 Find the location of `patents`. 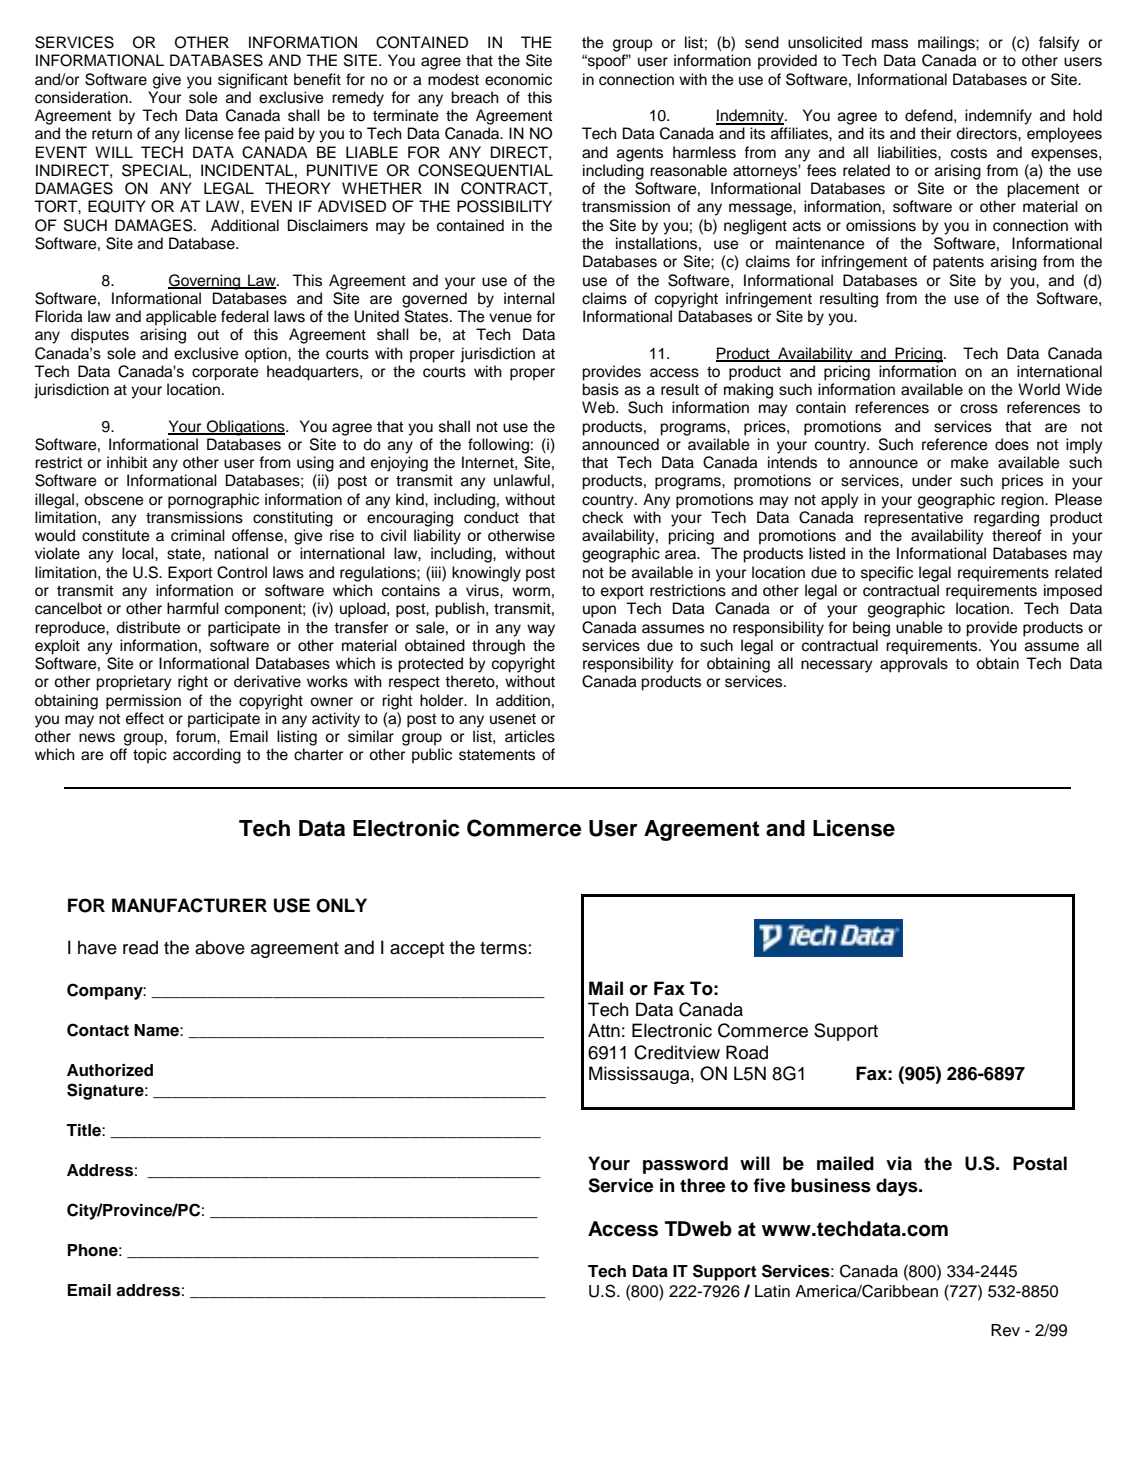

patents is located at coordinates (958, 263).
